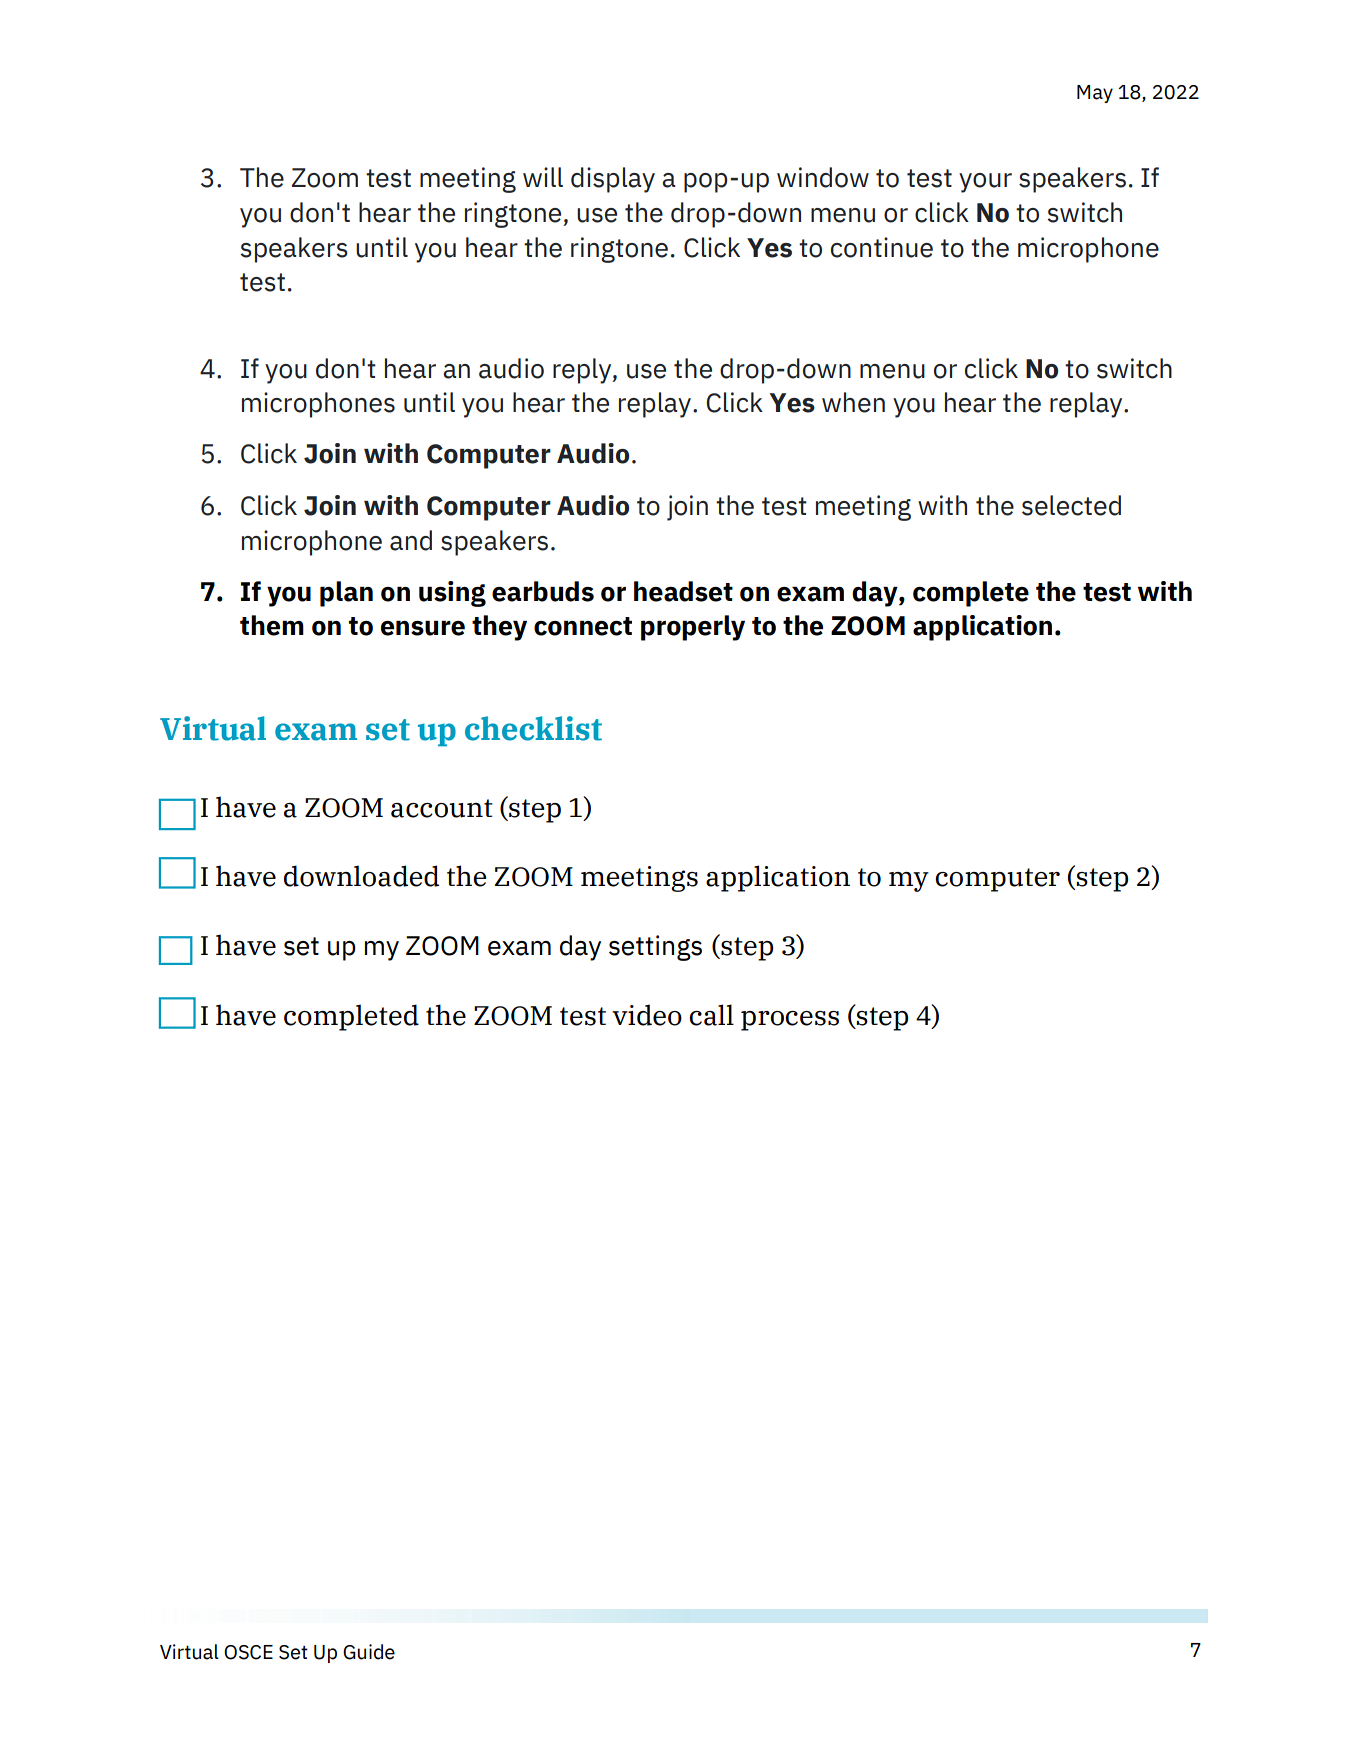  Describe the element at coordinates (248, 1652) in the image. I see `OSCE` at that location.
